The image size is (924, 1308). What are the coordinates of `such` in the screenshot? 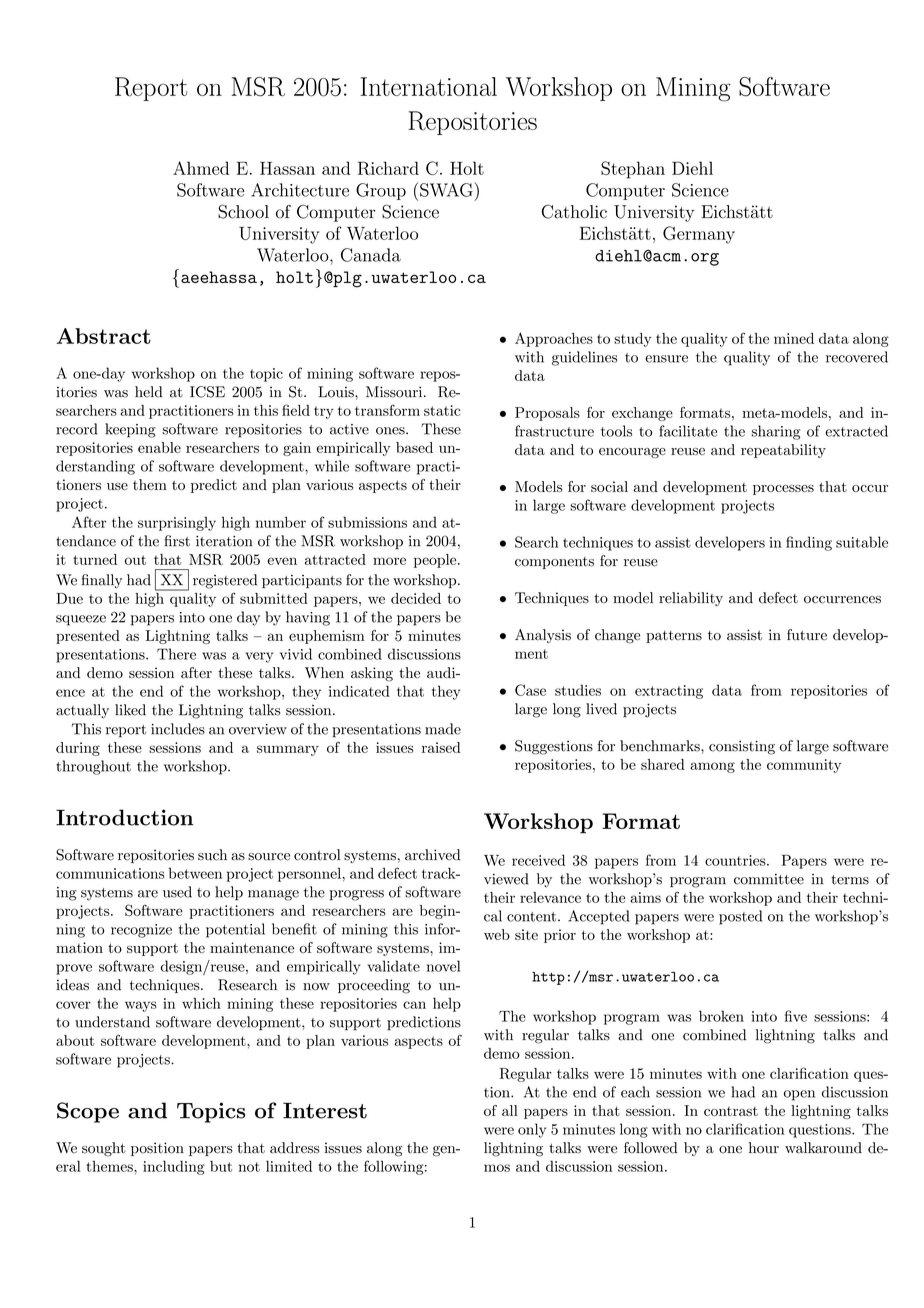 It's located at (212, 855).
